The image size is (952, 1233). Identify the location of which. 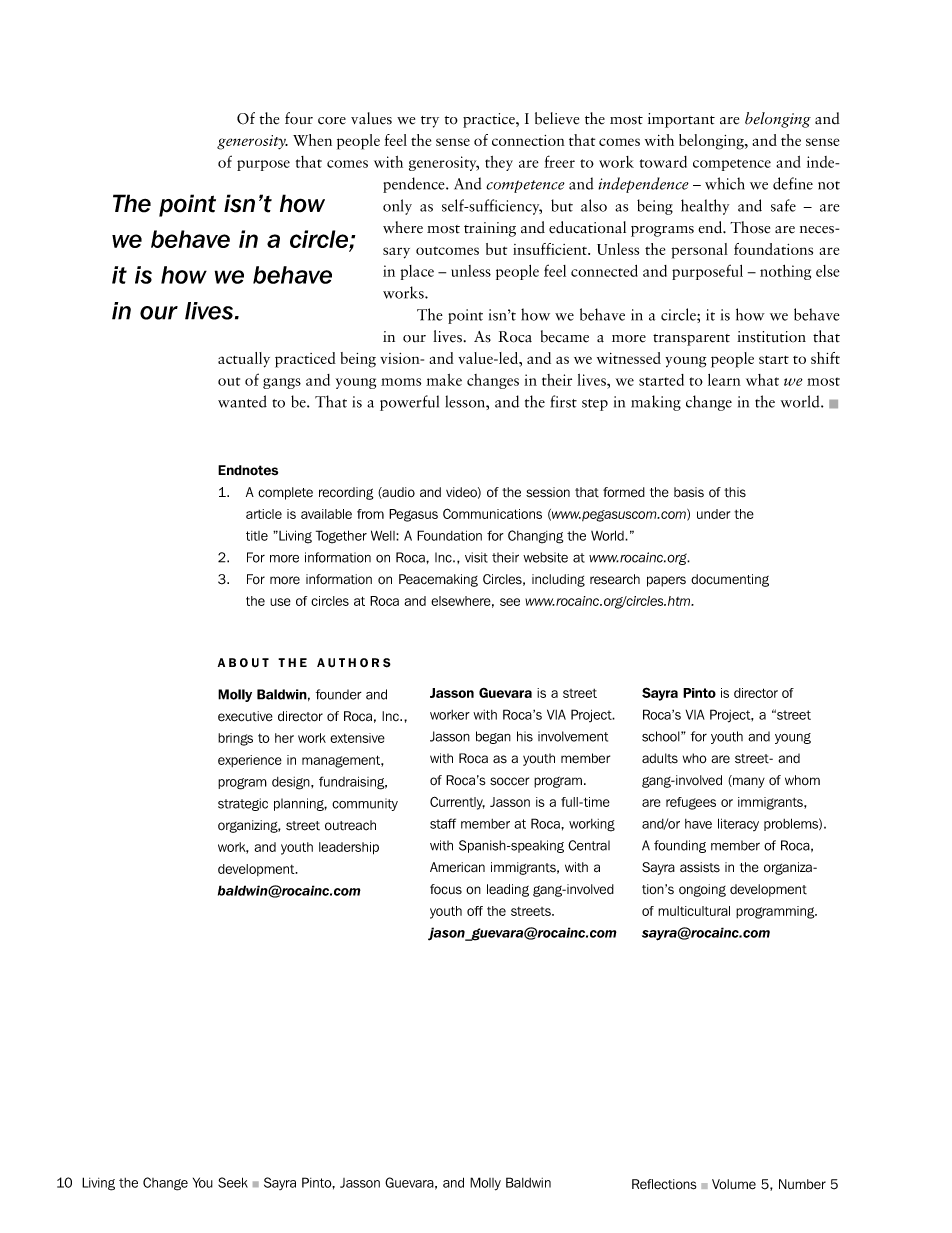
(725, 183).
